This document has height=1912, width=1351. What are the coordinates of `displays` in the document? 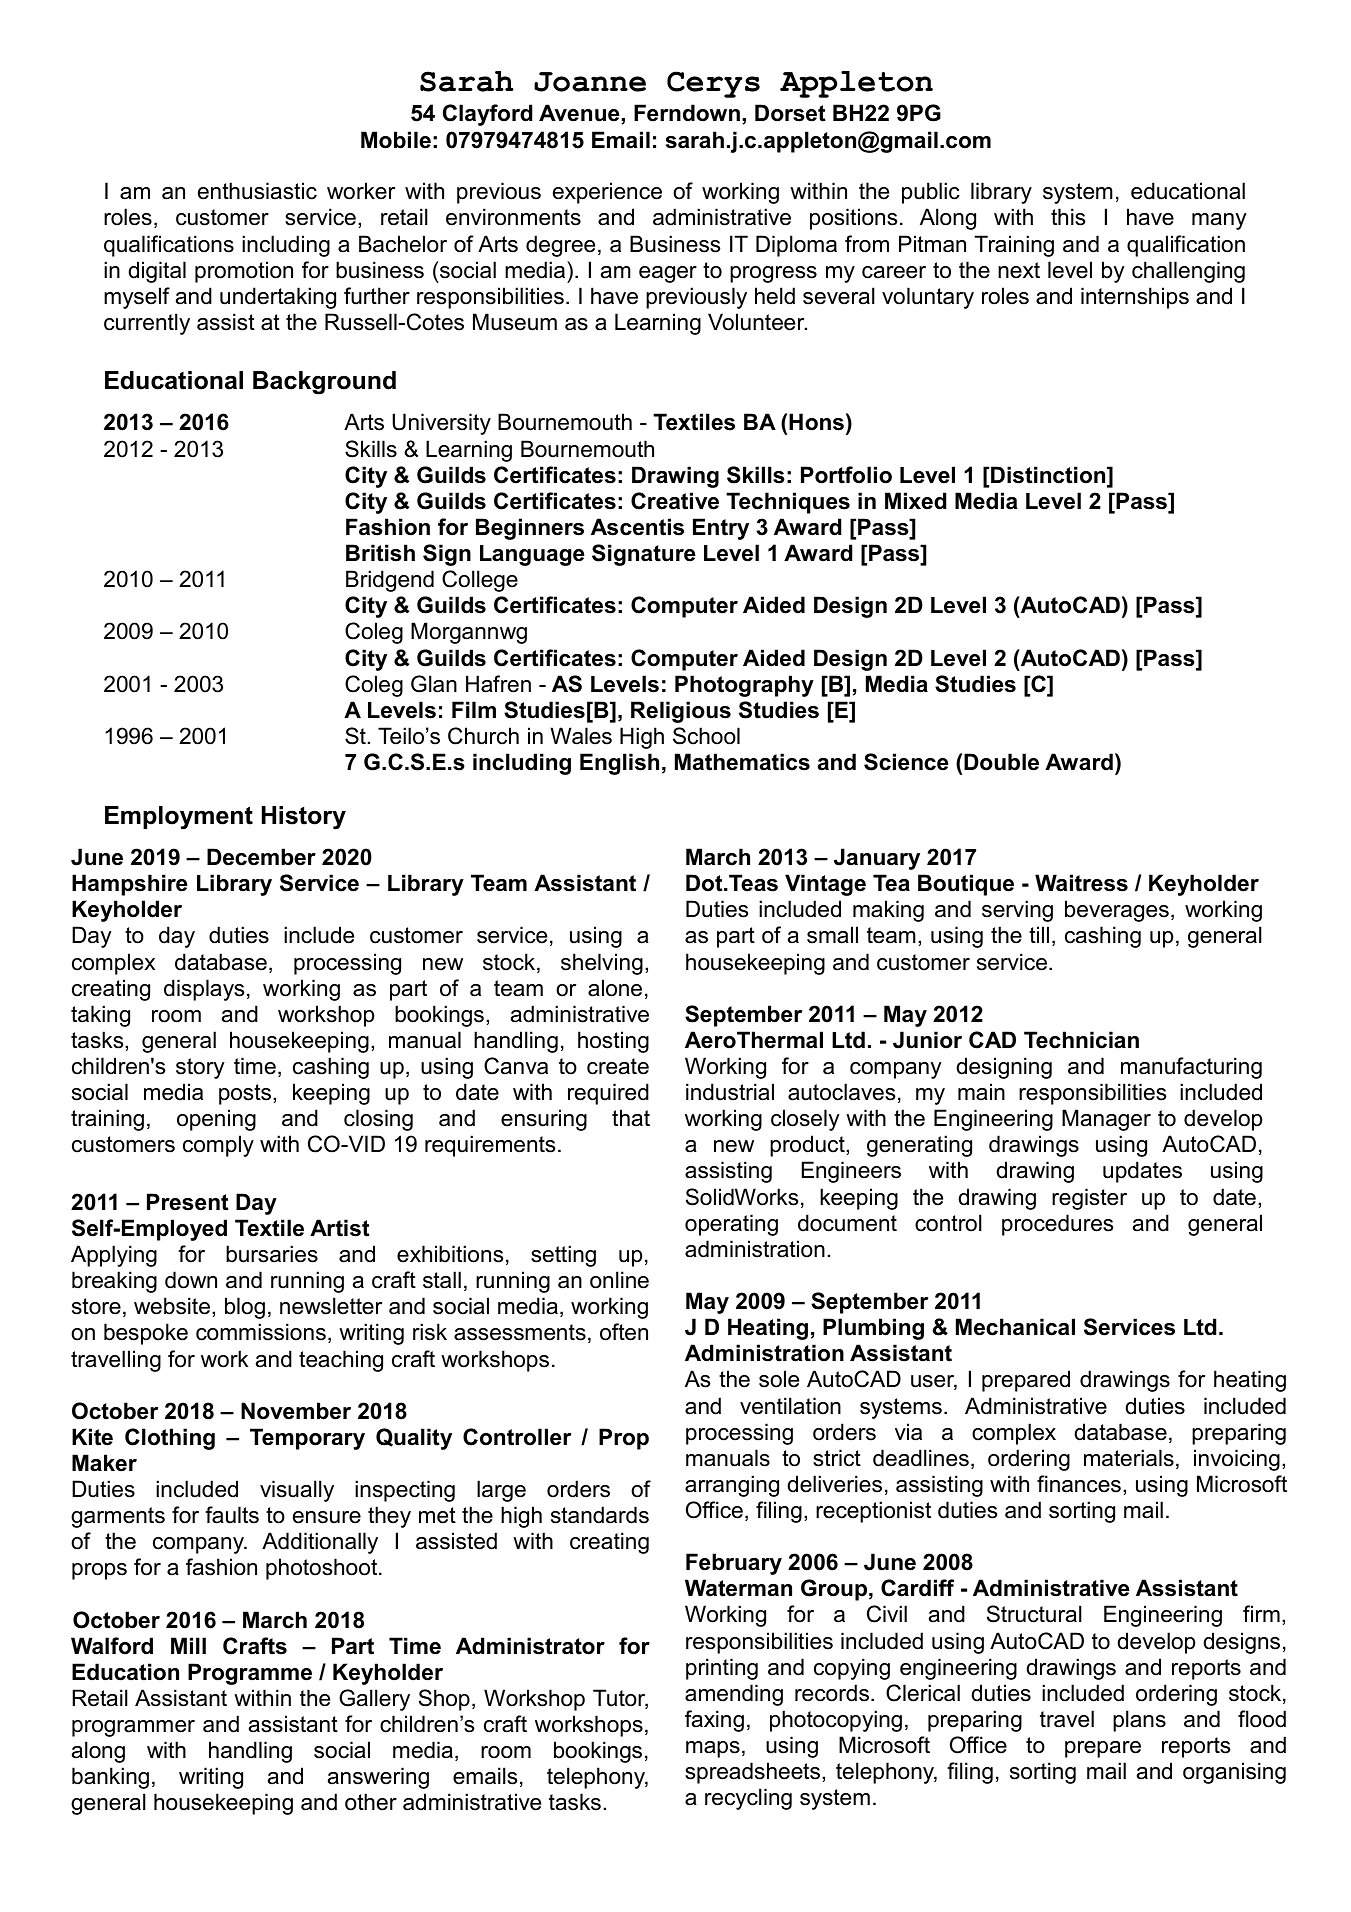 It's located at (204, 990).
